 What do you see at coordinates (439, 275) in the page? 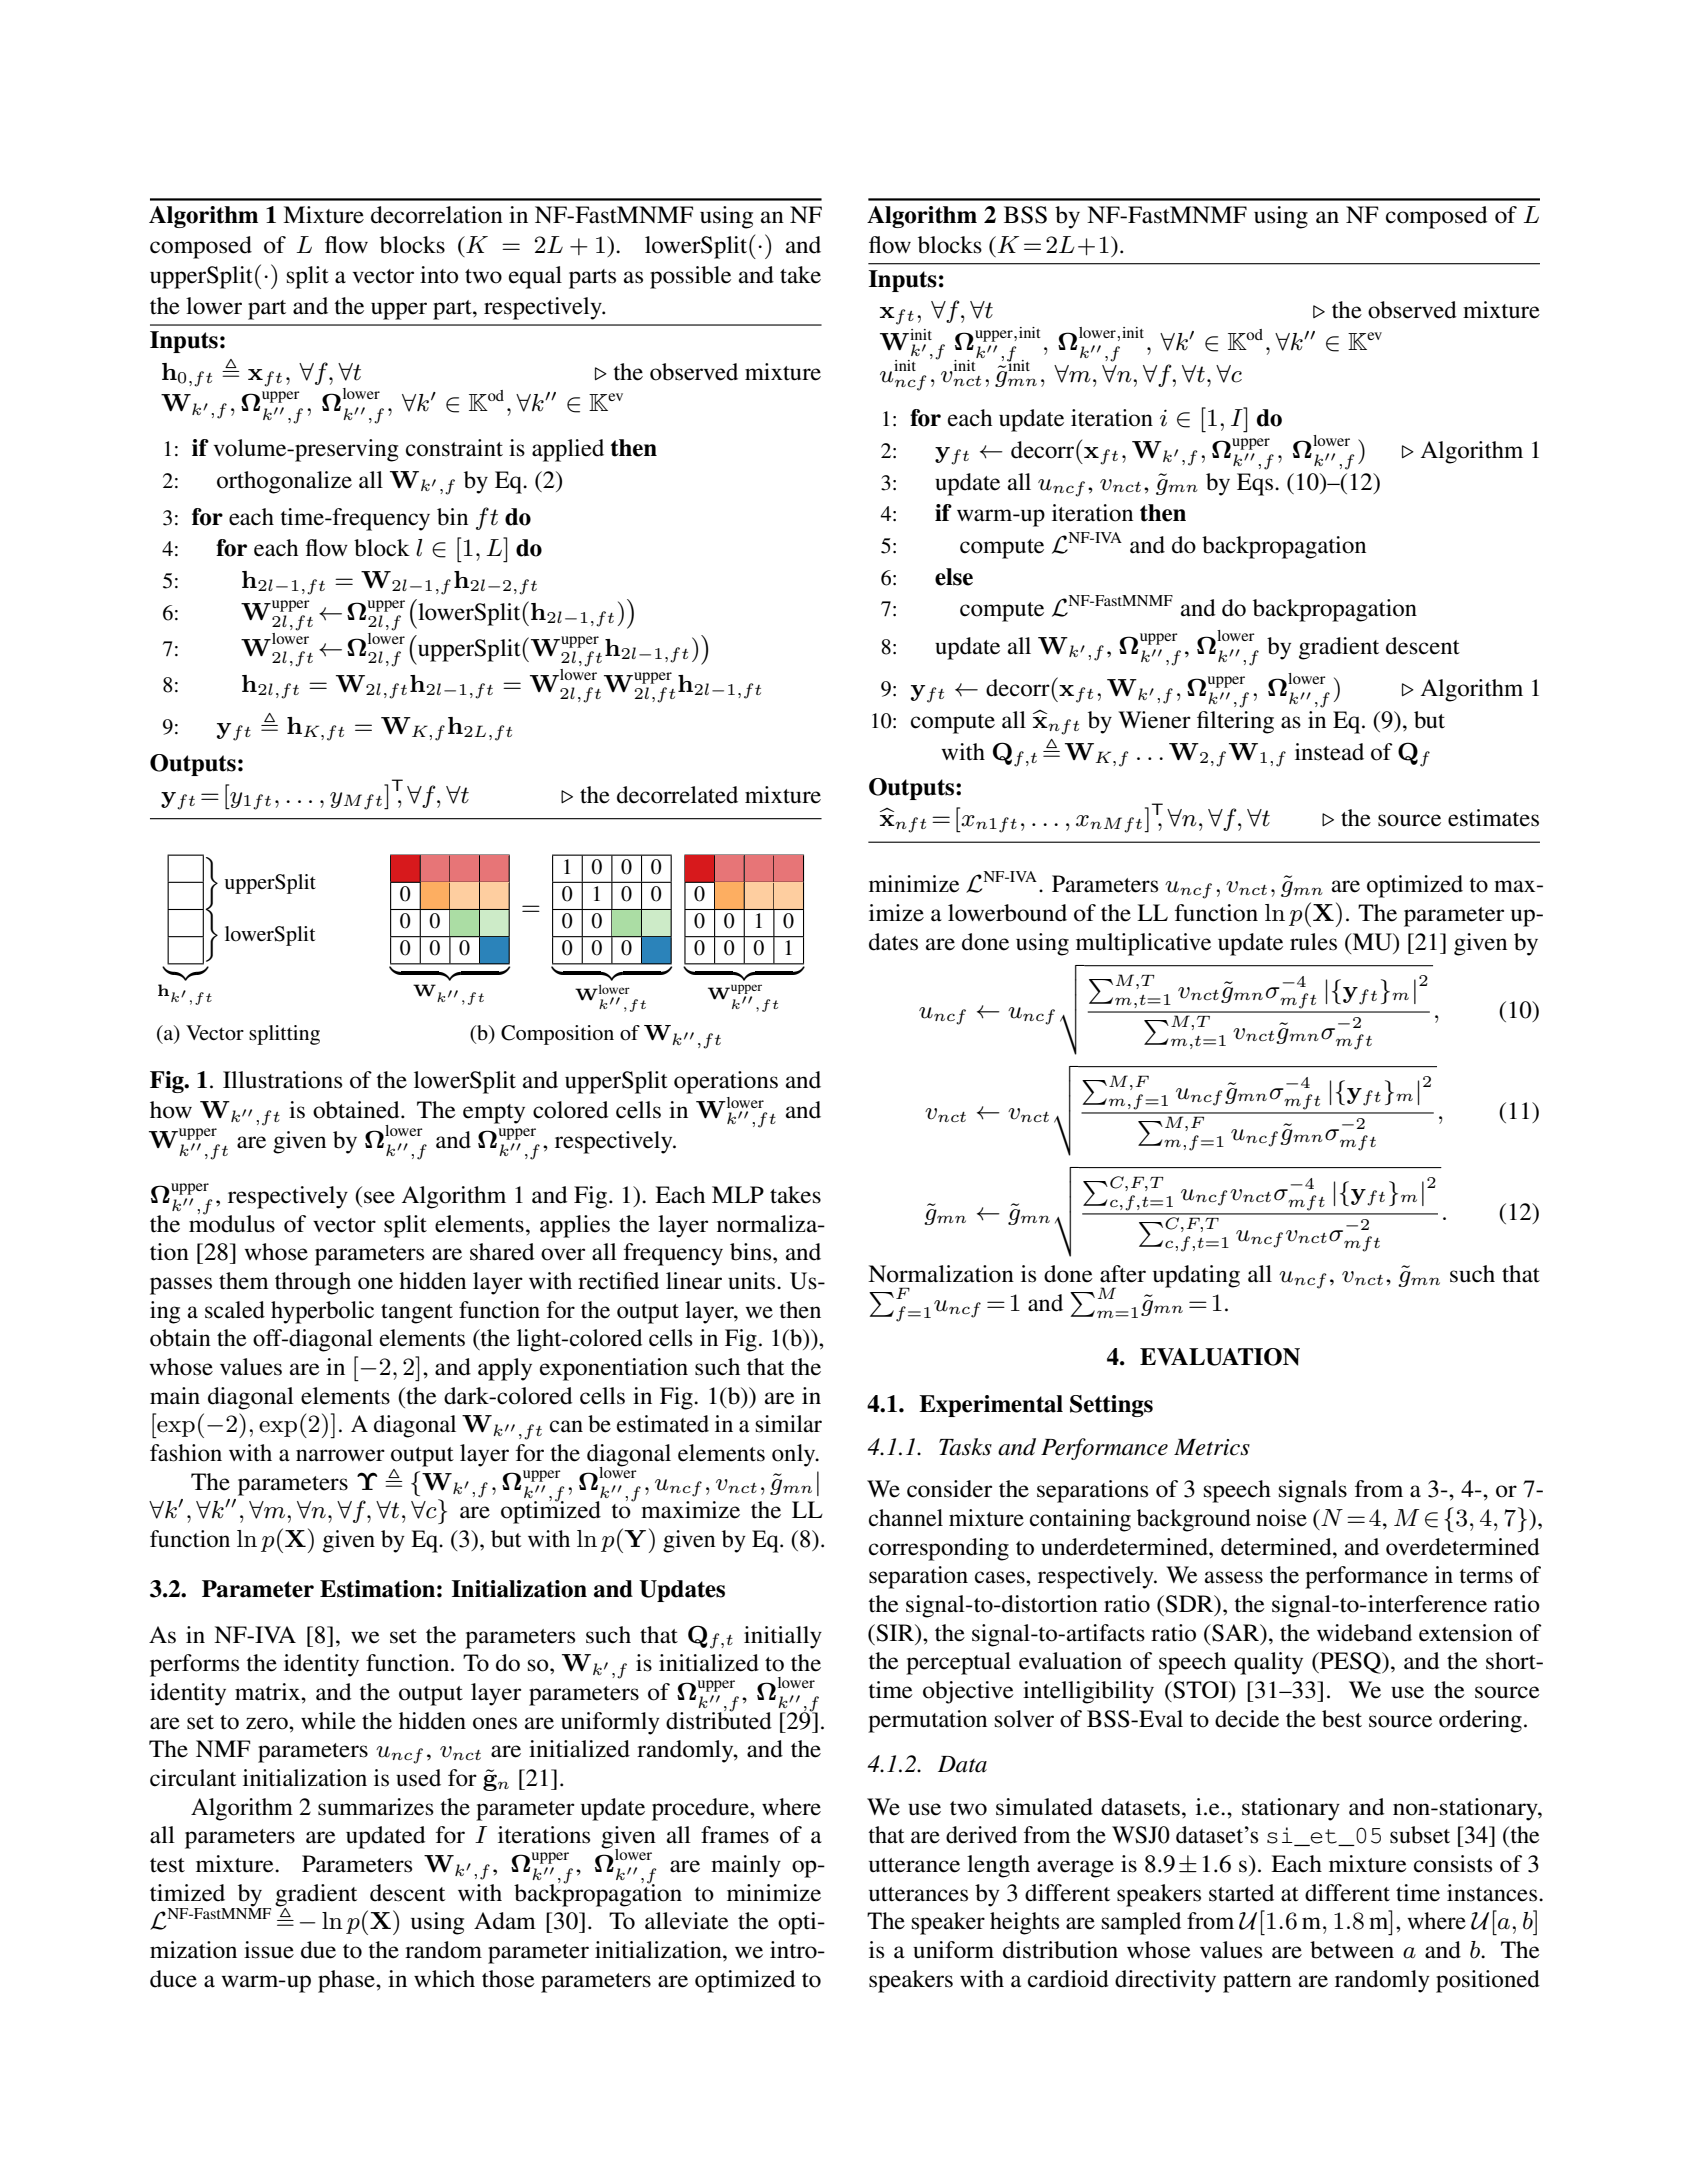
I see `into` at bounding box center [439, 275].
